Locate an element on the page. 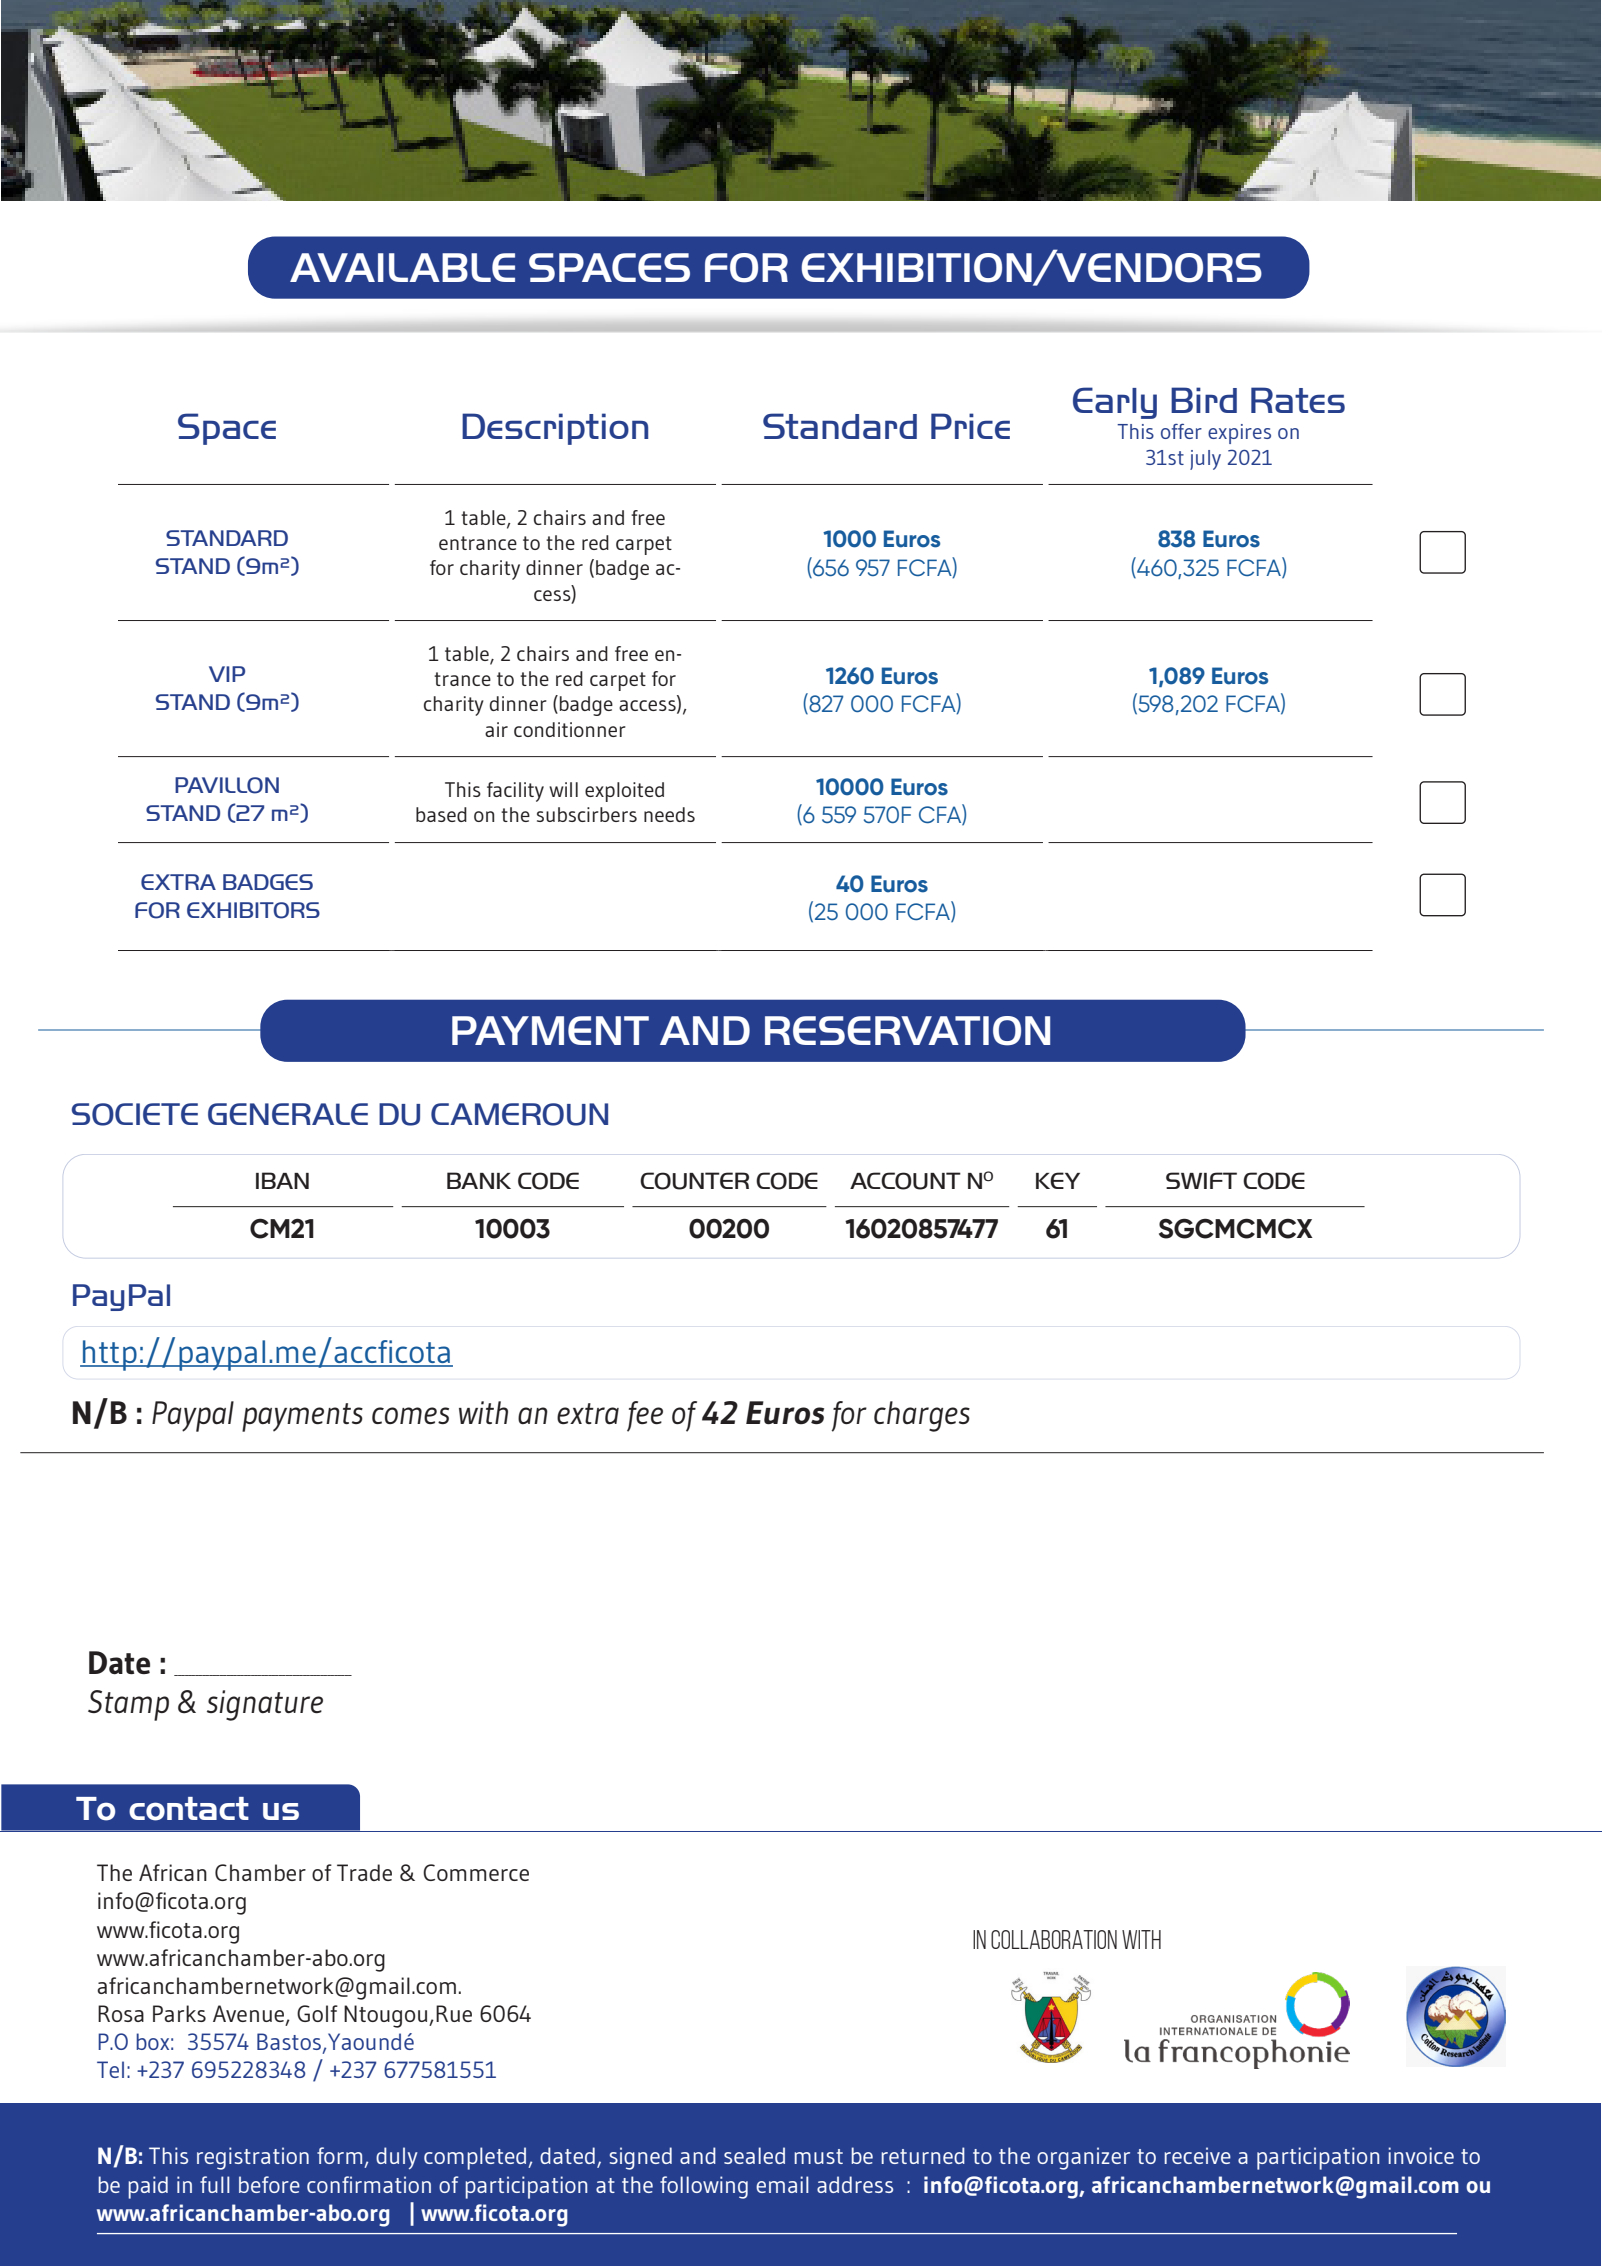  SWIFT is located at coordinates (1201, 1180).
